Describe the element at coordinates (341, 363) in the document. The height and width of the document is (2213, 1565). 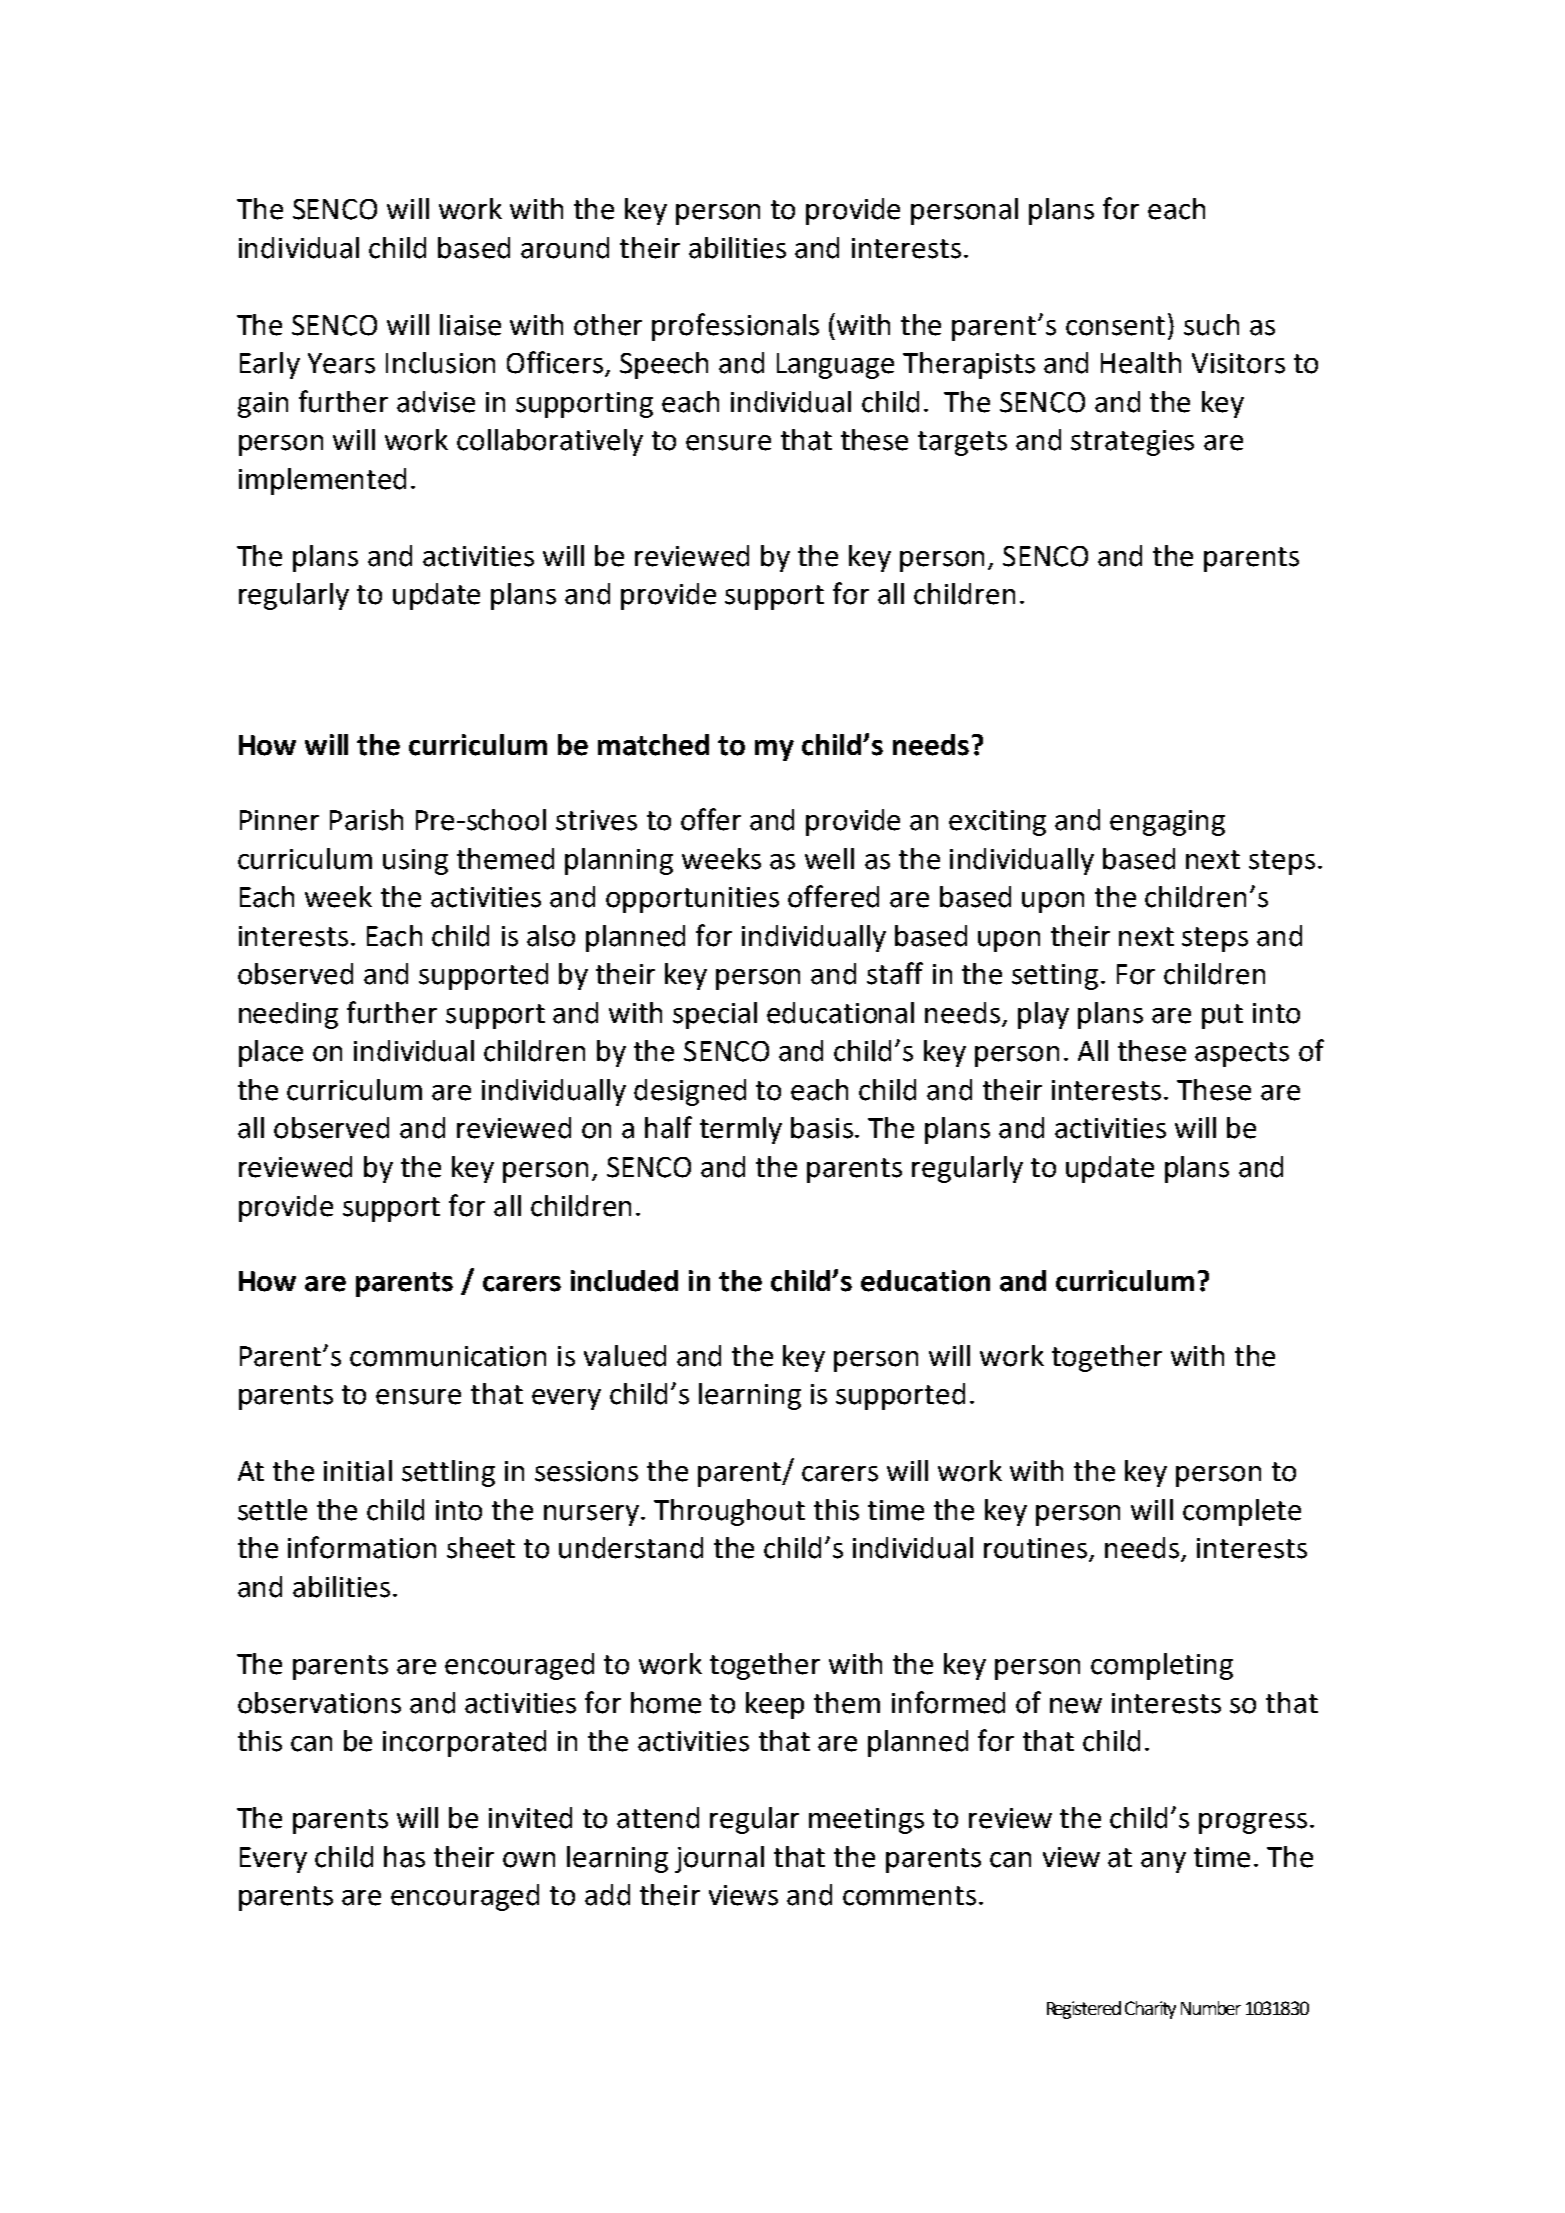
I see `Years` at that location.
